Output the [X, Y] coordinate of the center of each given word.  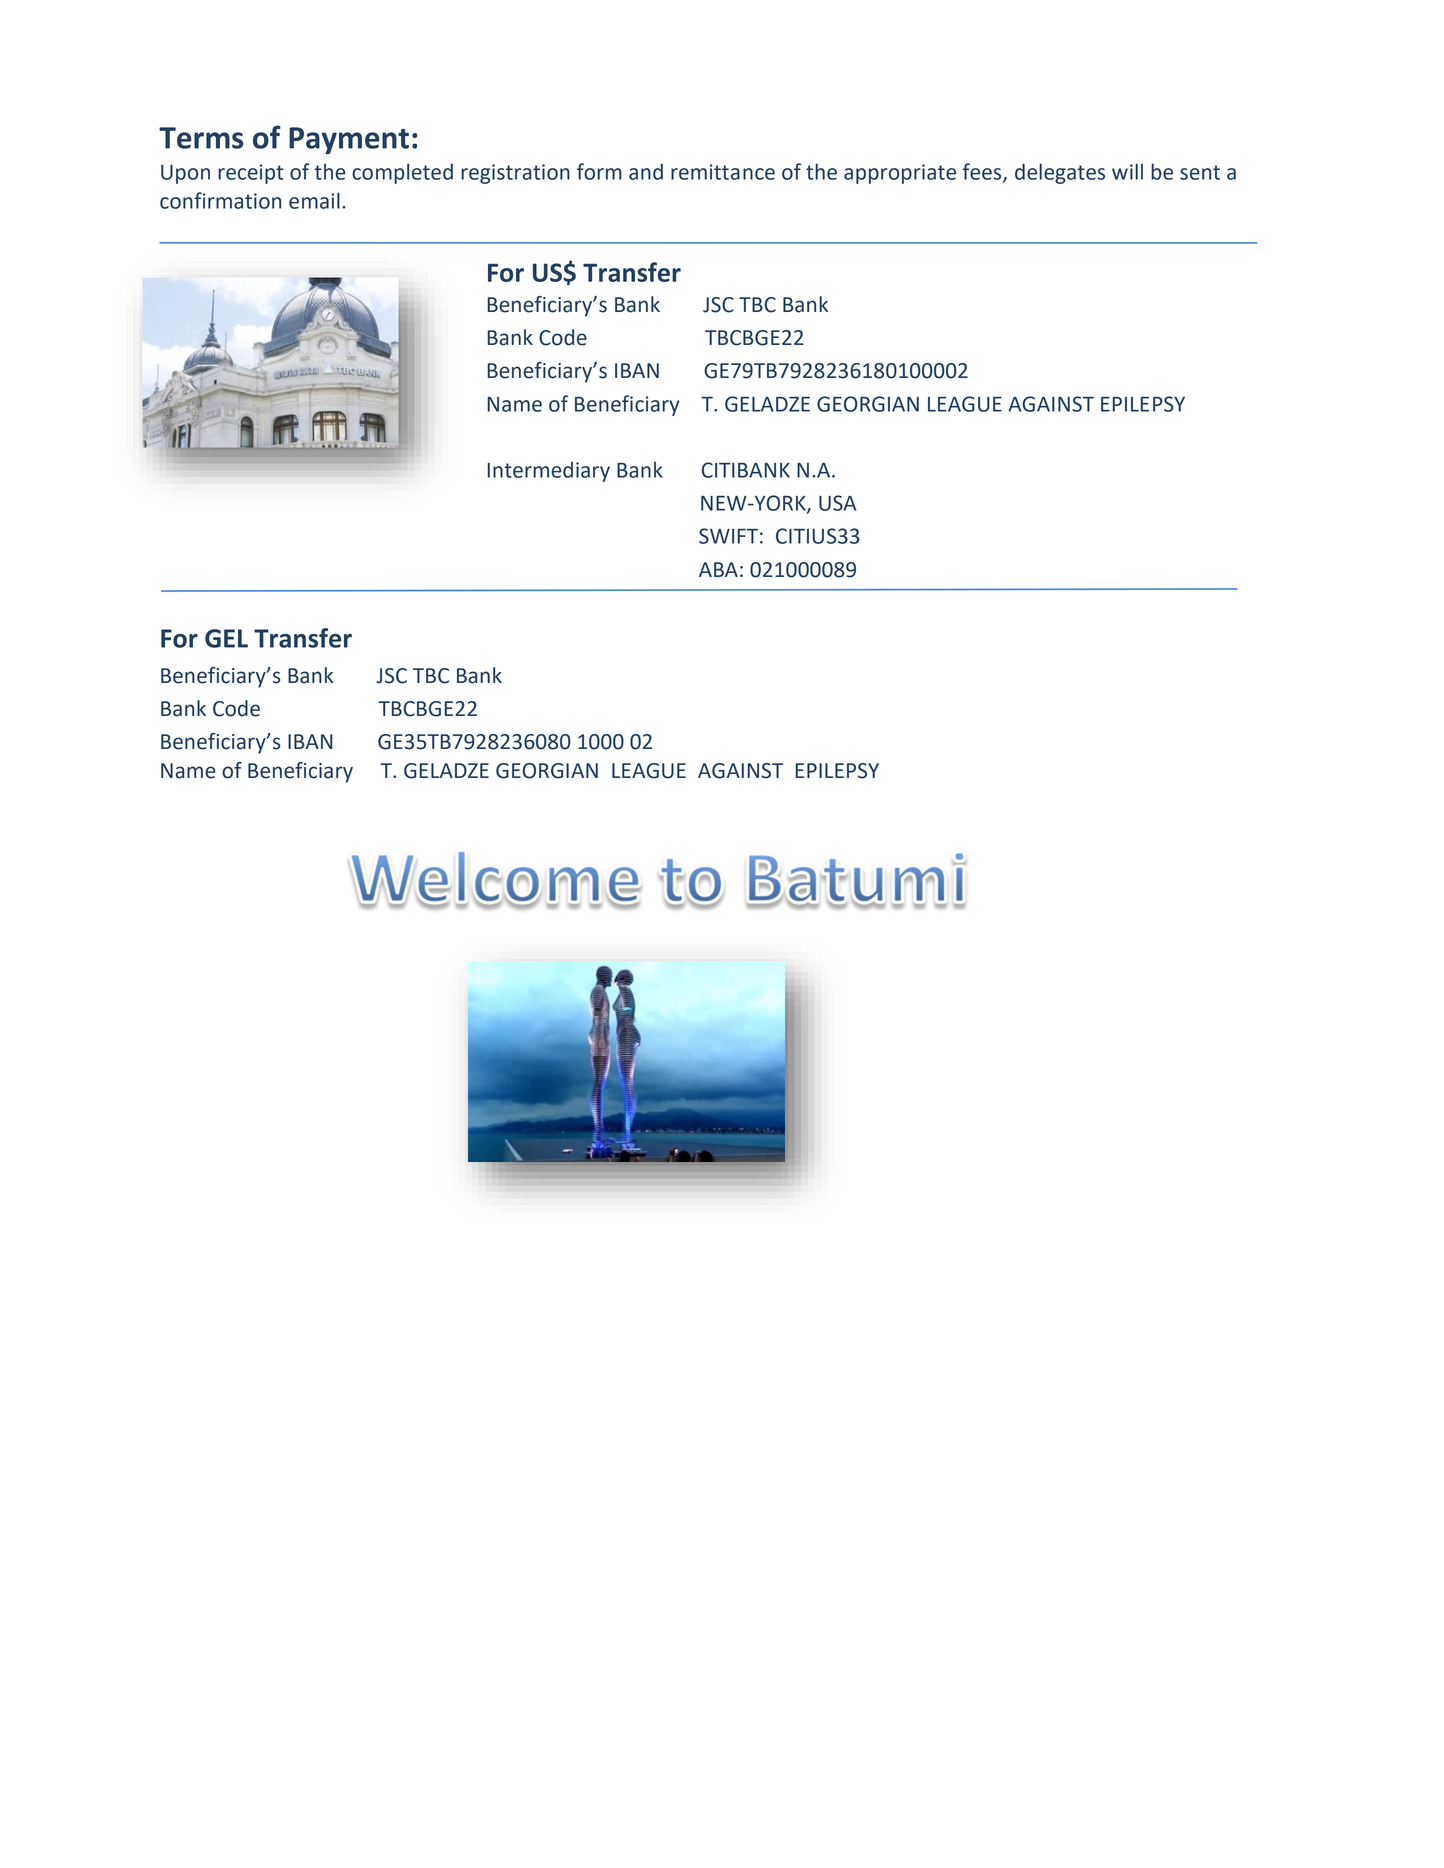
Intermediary [549, 471]
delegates [1060, 173]
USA [837, 503]
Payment [349, 140]
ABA [718, 569]
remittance [723, 172]
